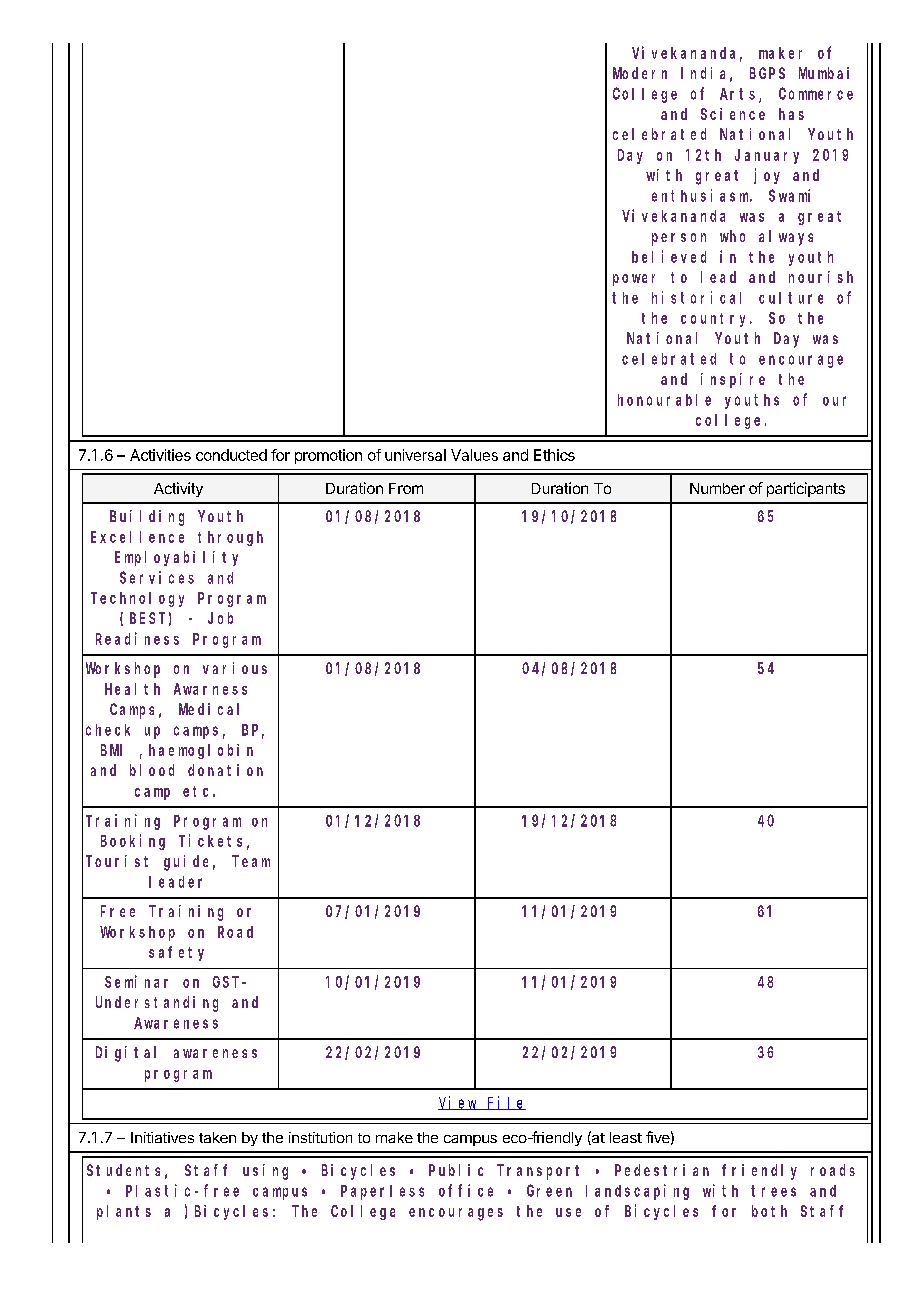 The image size is (924, 1308). What do you see at coordinates (733, 114) in the screenshot?
I see `Science` at bounding box center [733, 114].
